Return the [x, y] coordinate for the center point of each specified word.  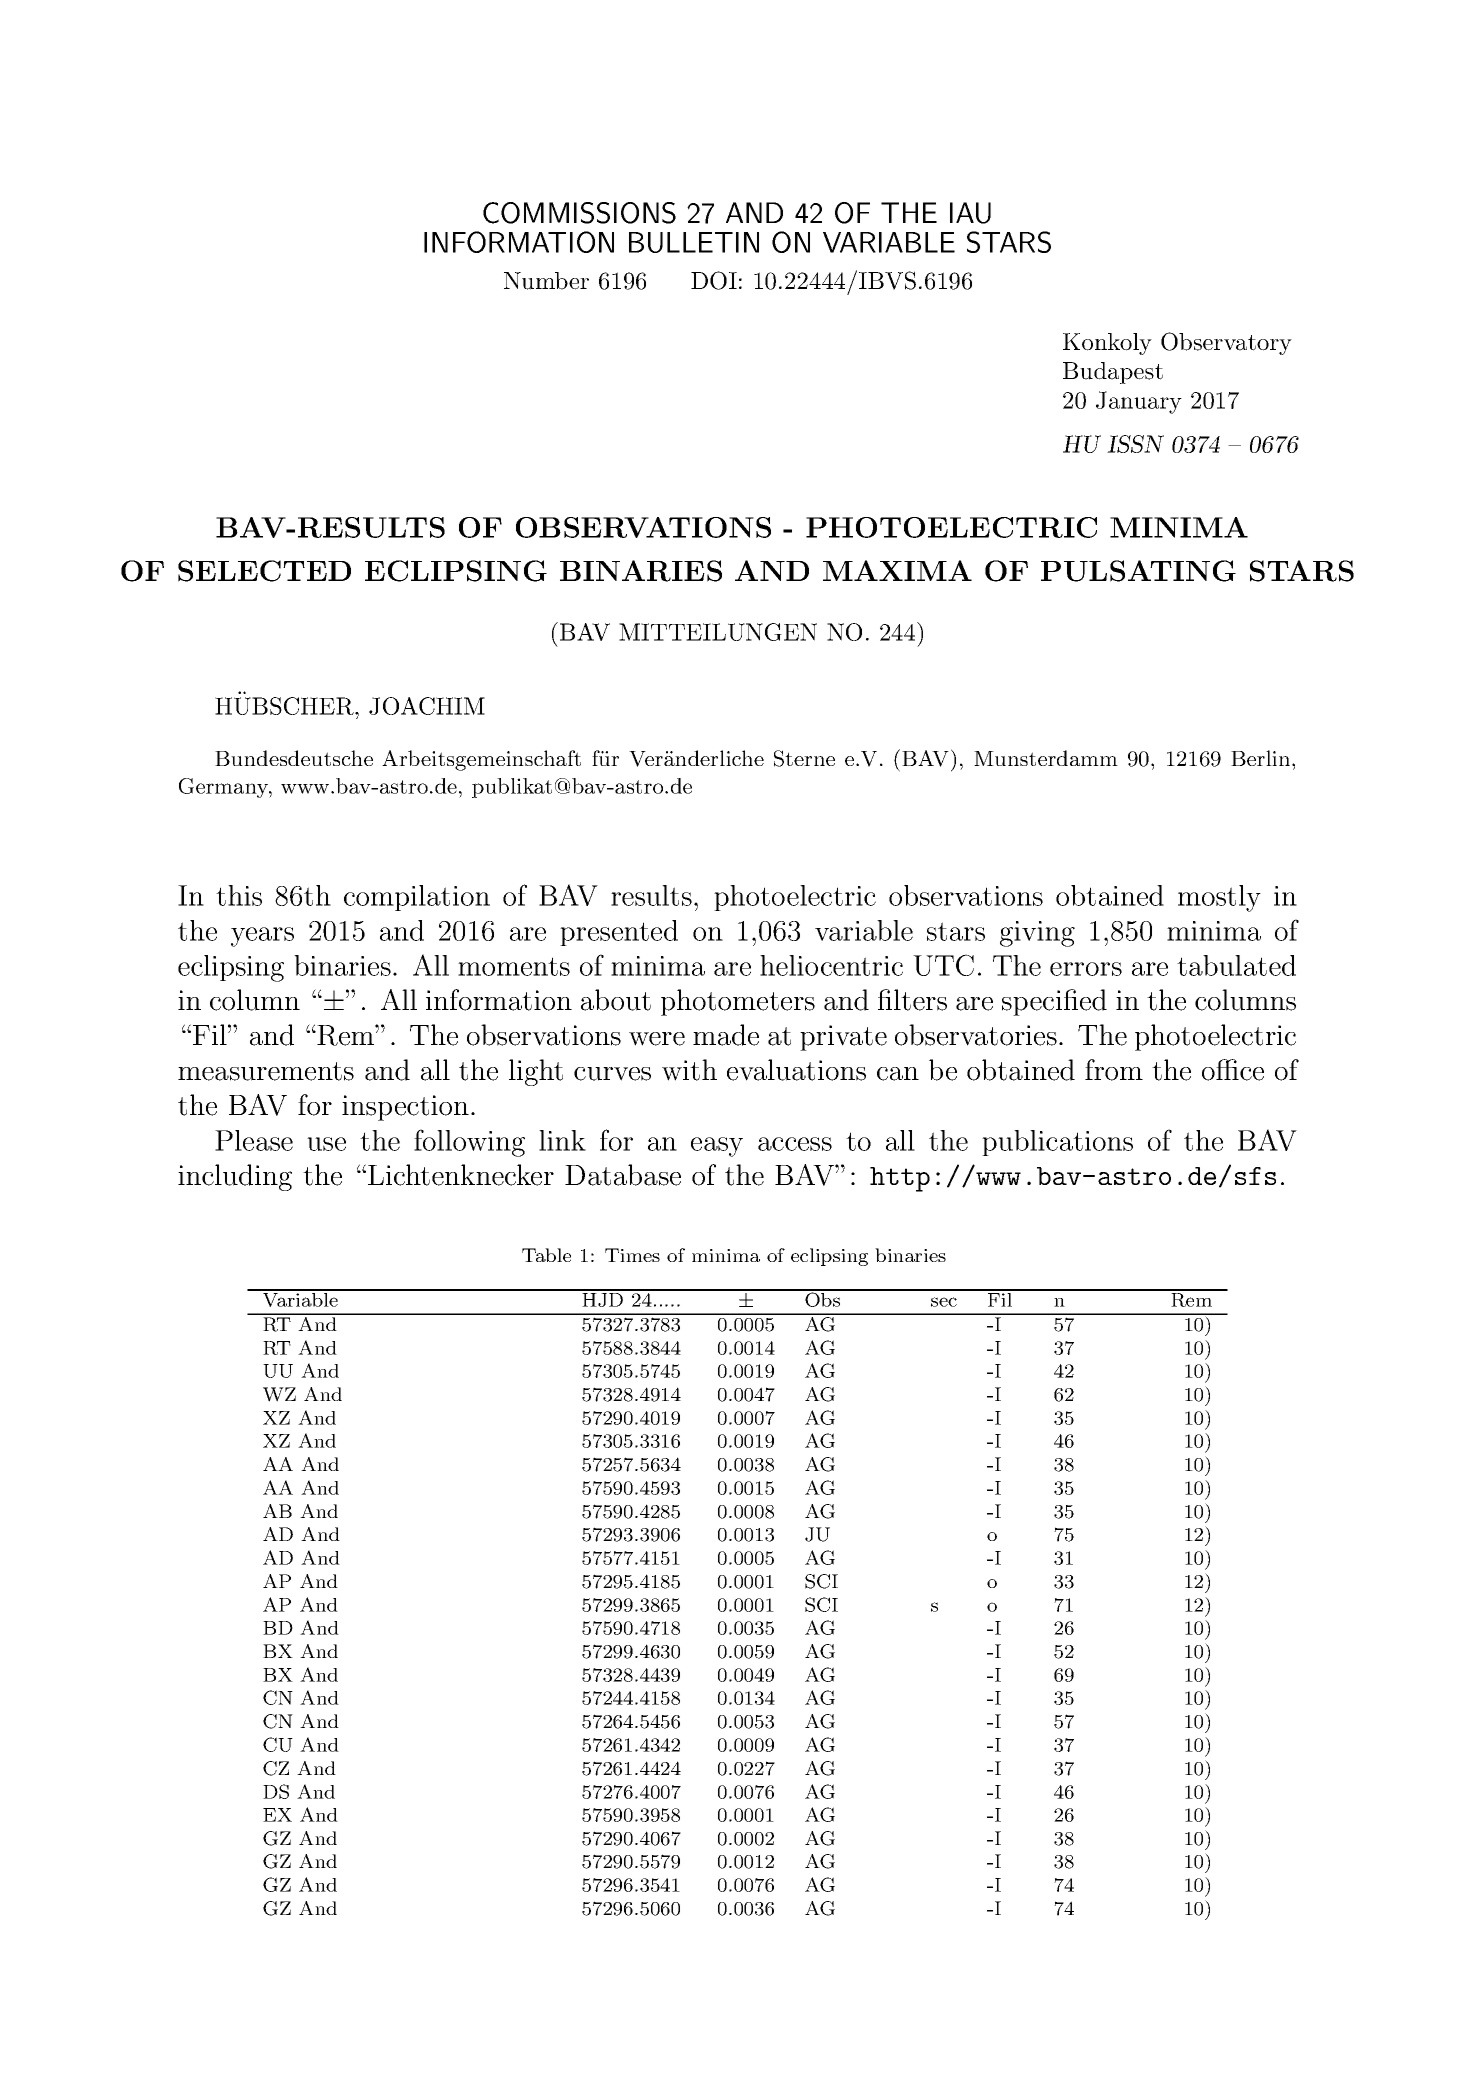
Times [632, 1255]
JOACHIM [427, 706]
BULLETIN [694, 242]
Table [546, 1255]
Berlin [1262, 758]
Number [546, 281]
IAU [970, 213]
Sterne [804, 758]
